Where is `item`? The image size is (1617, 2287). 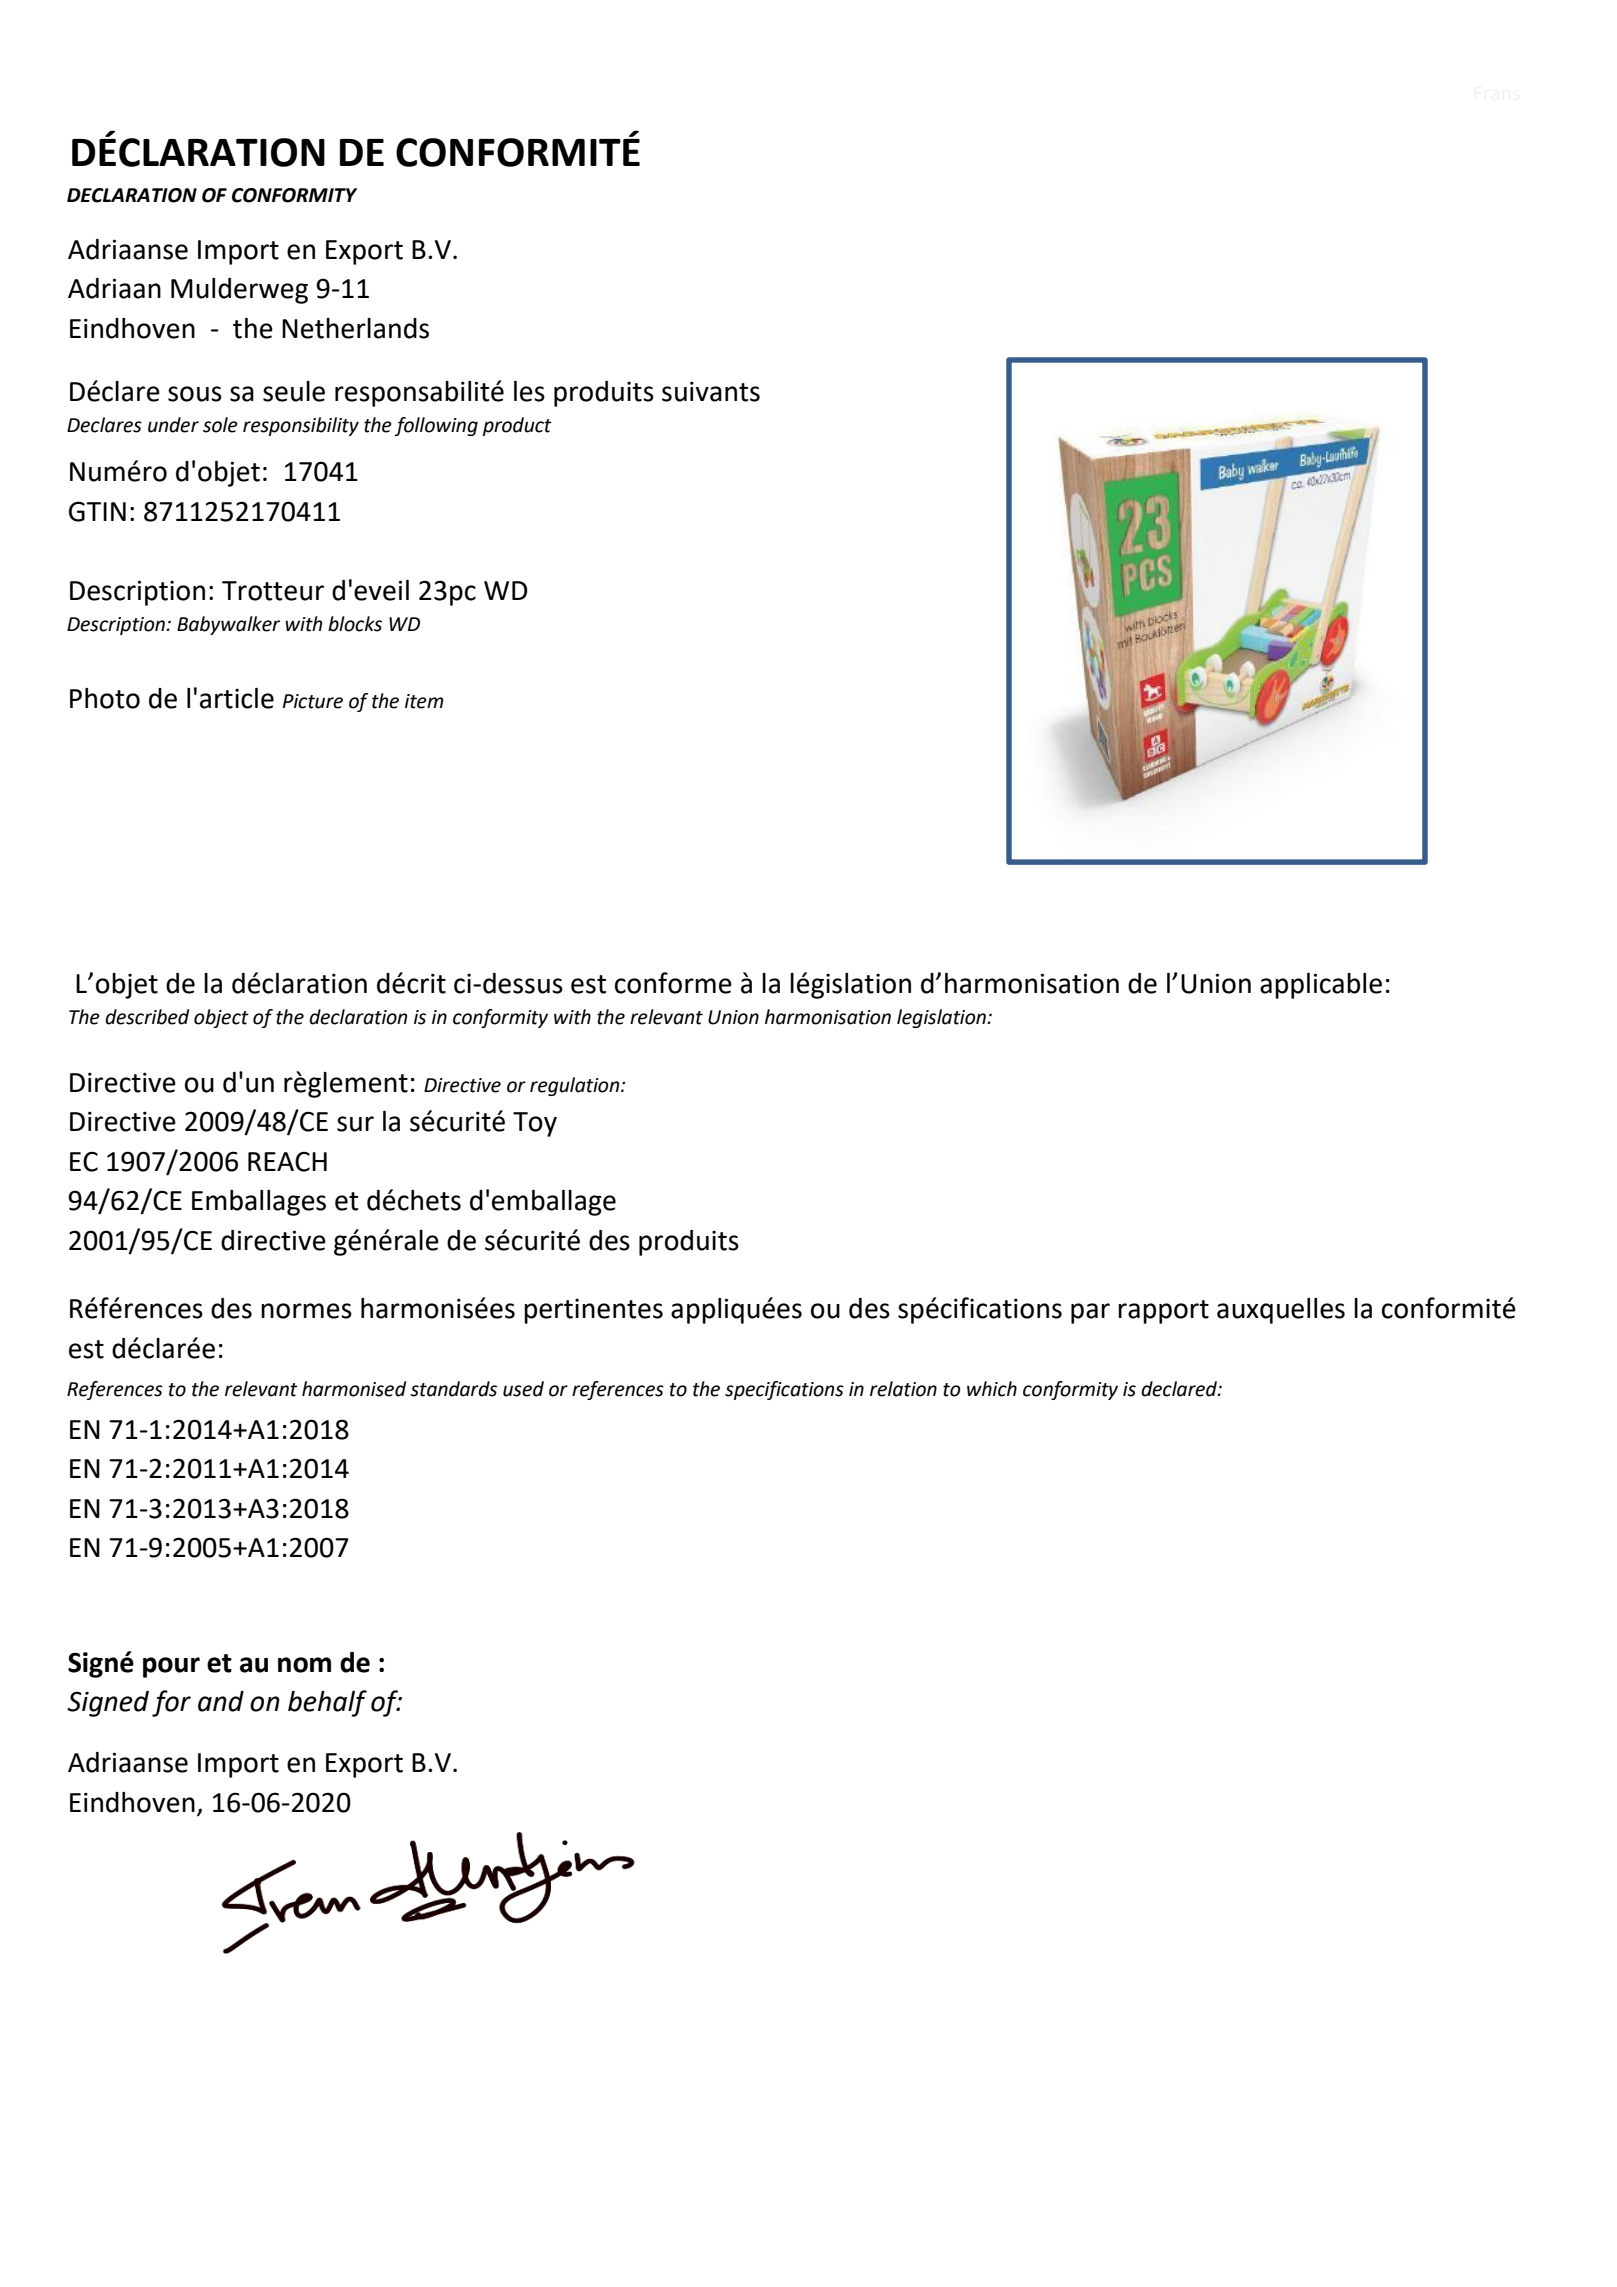
item is located at coordinates (424, 701).
